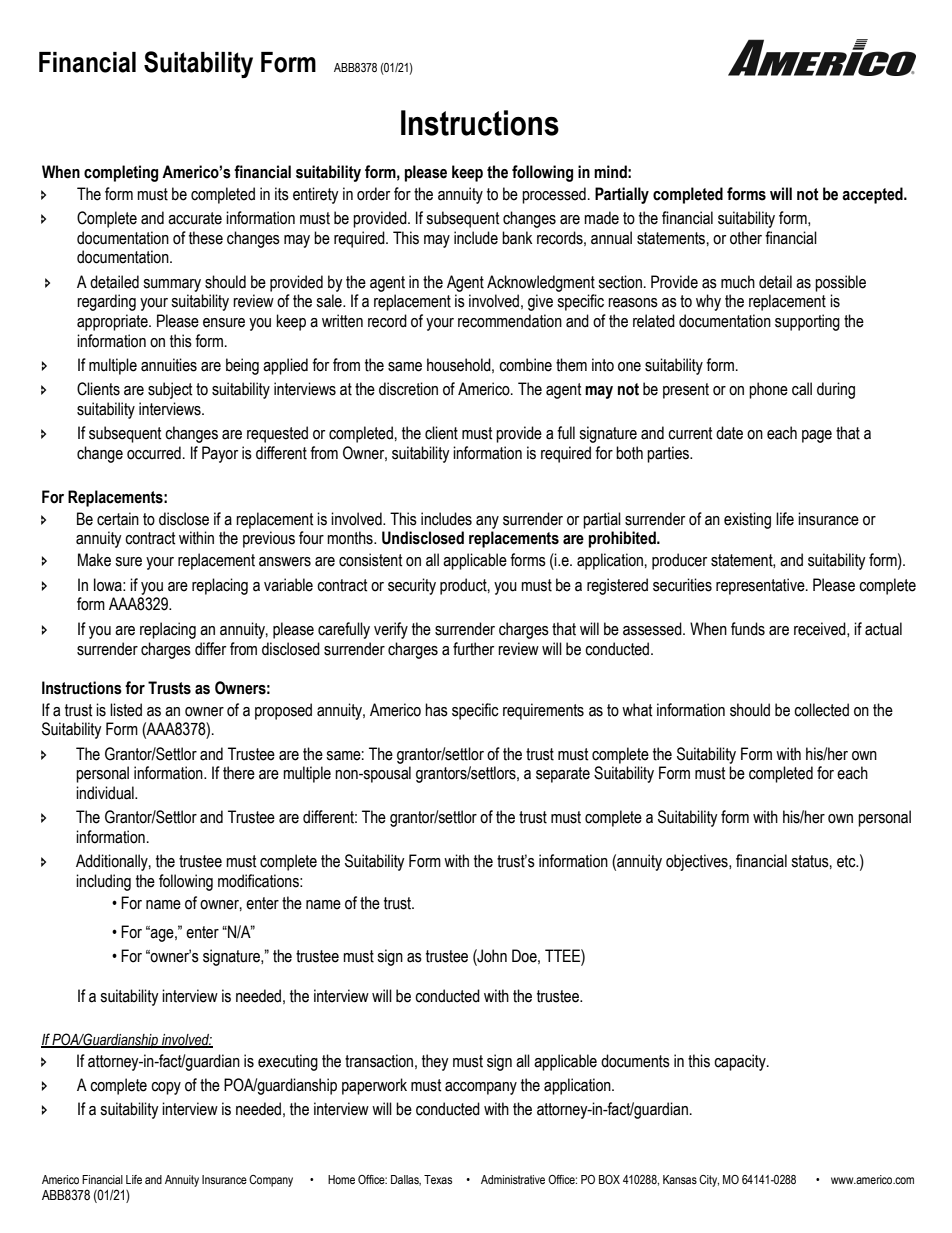  Describe the element at coordinates (170, 390) in the screenshot. I see `subject` at that location.
